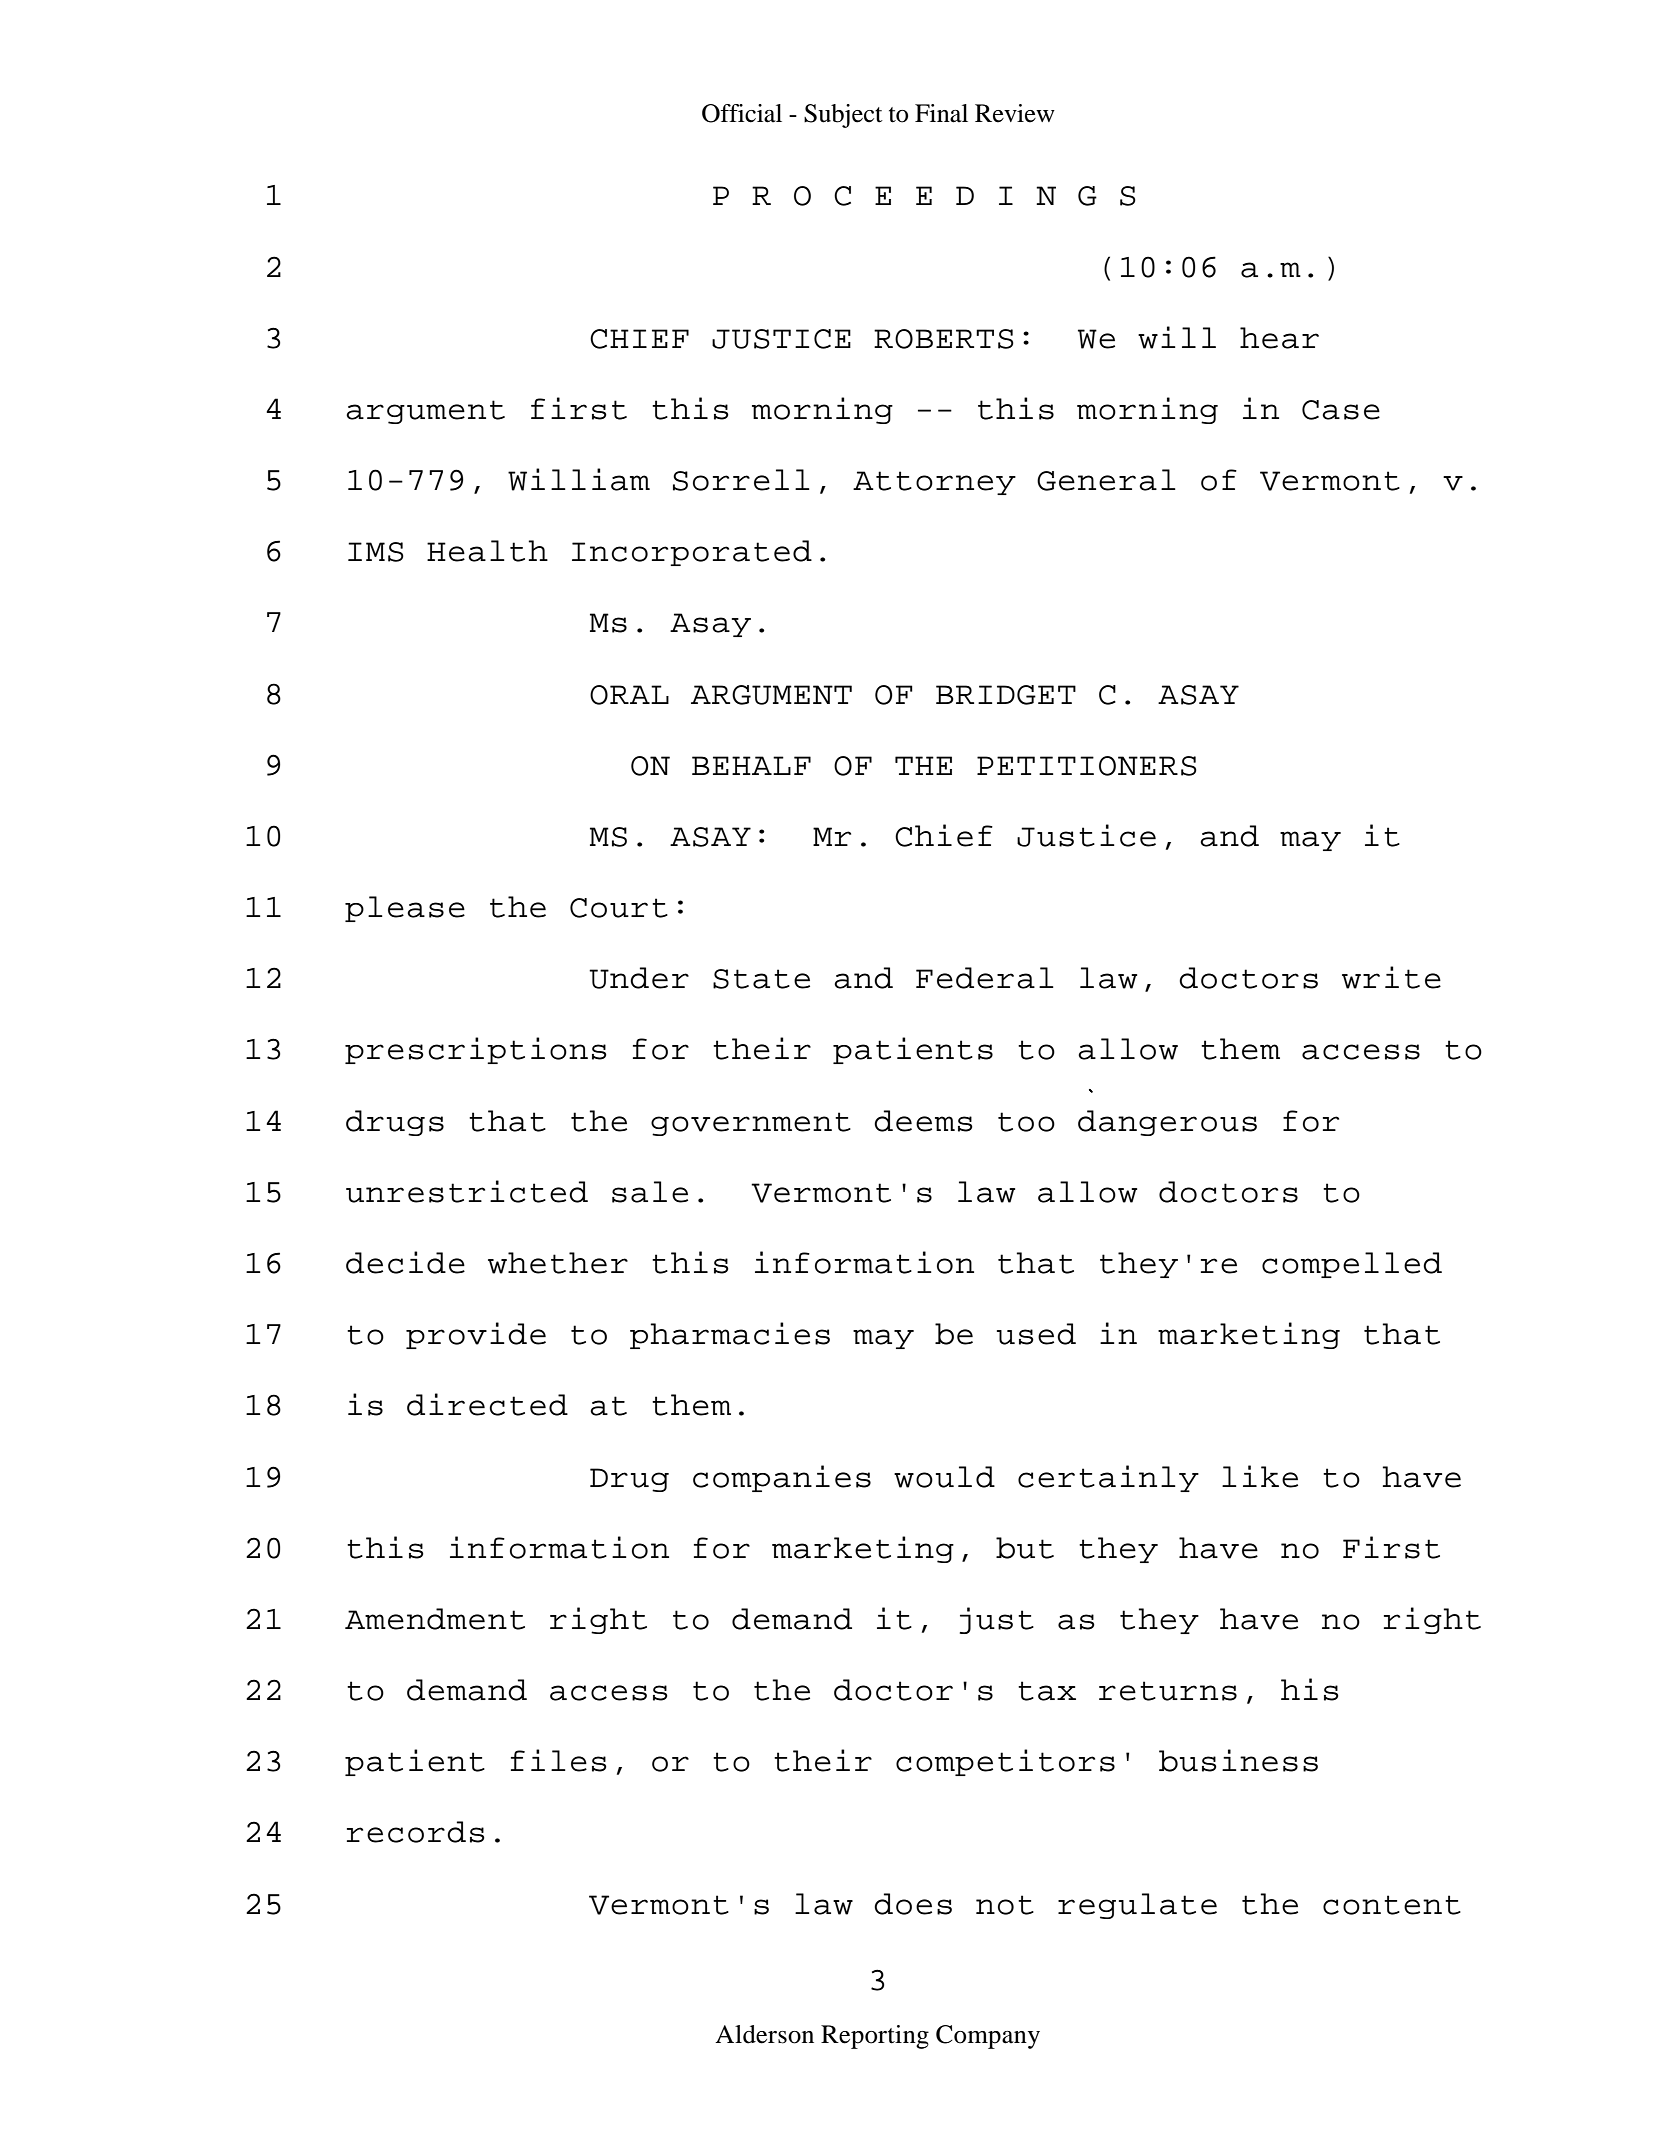 Image resolution: width=1659 pixels, height=2147 pixels. What do you see at coordinates (923, 1121) in the screenshot?
I see `deems` at bounding box center [923, 1121].
